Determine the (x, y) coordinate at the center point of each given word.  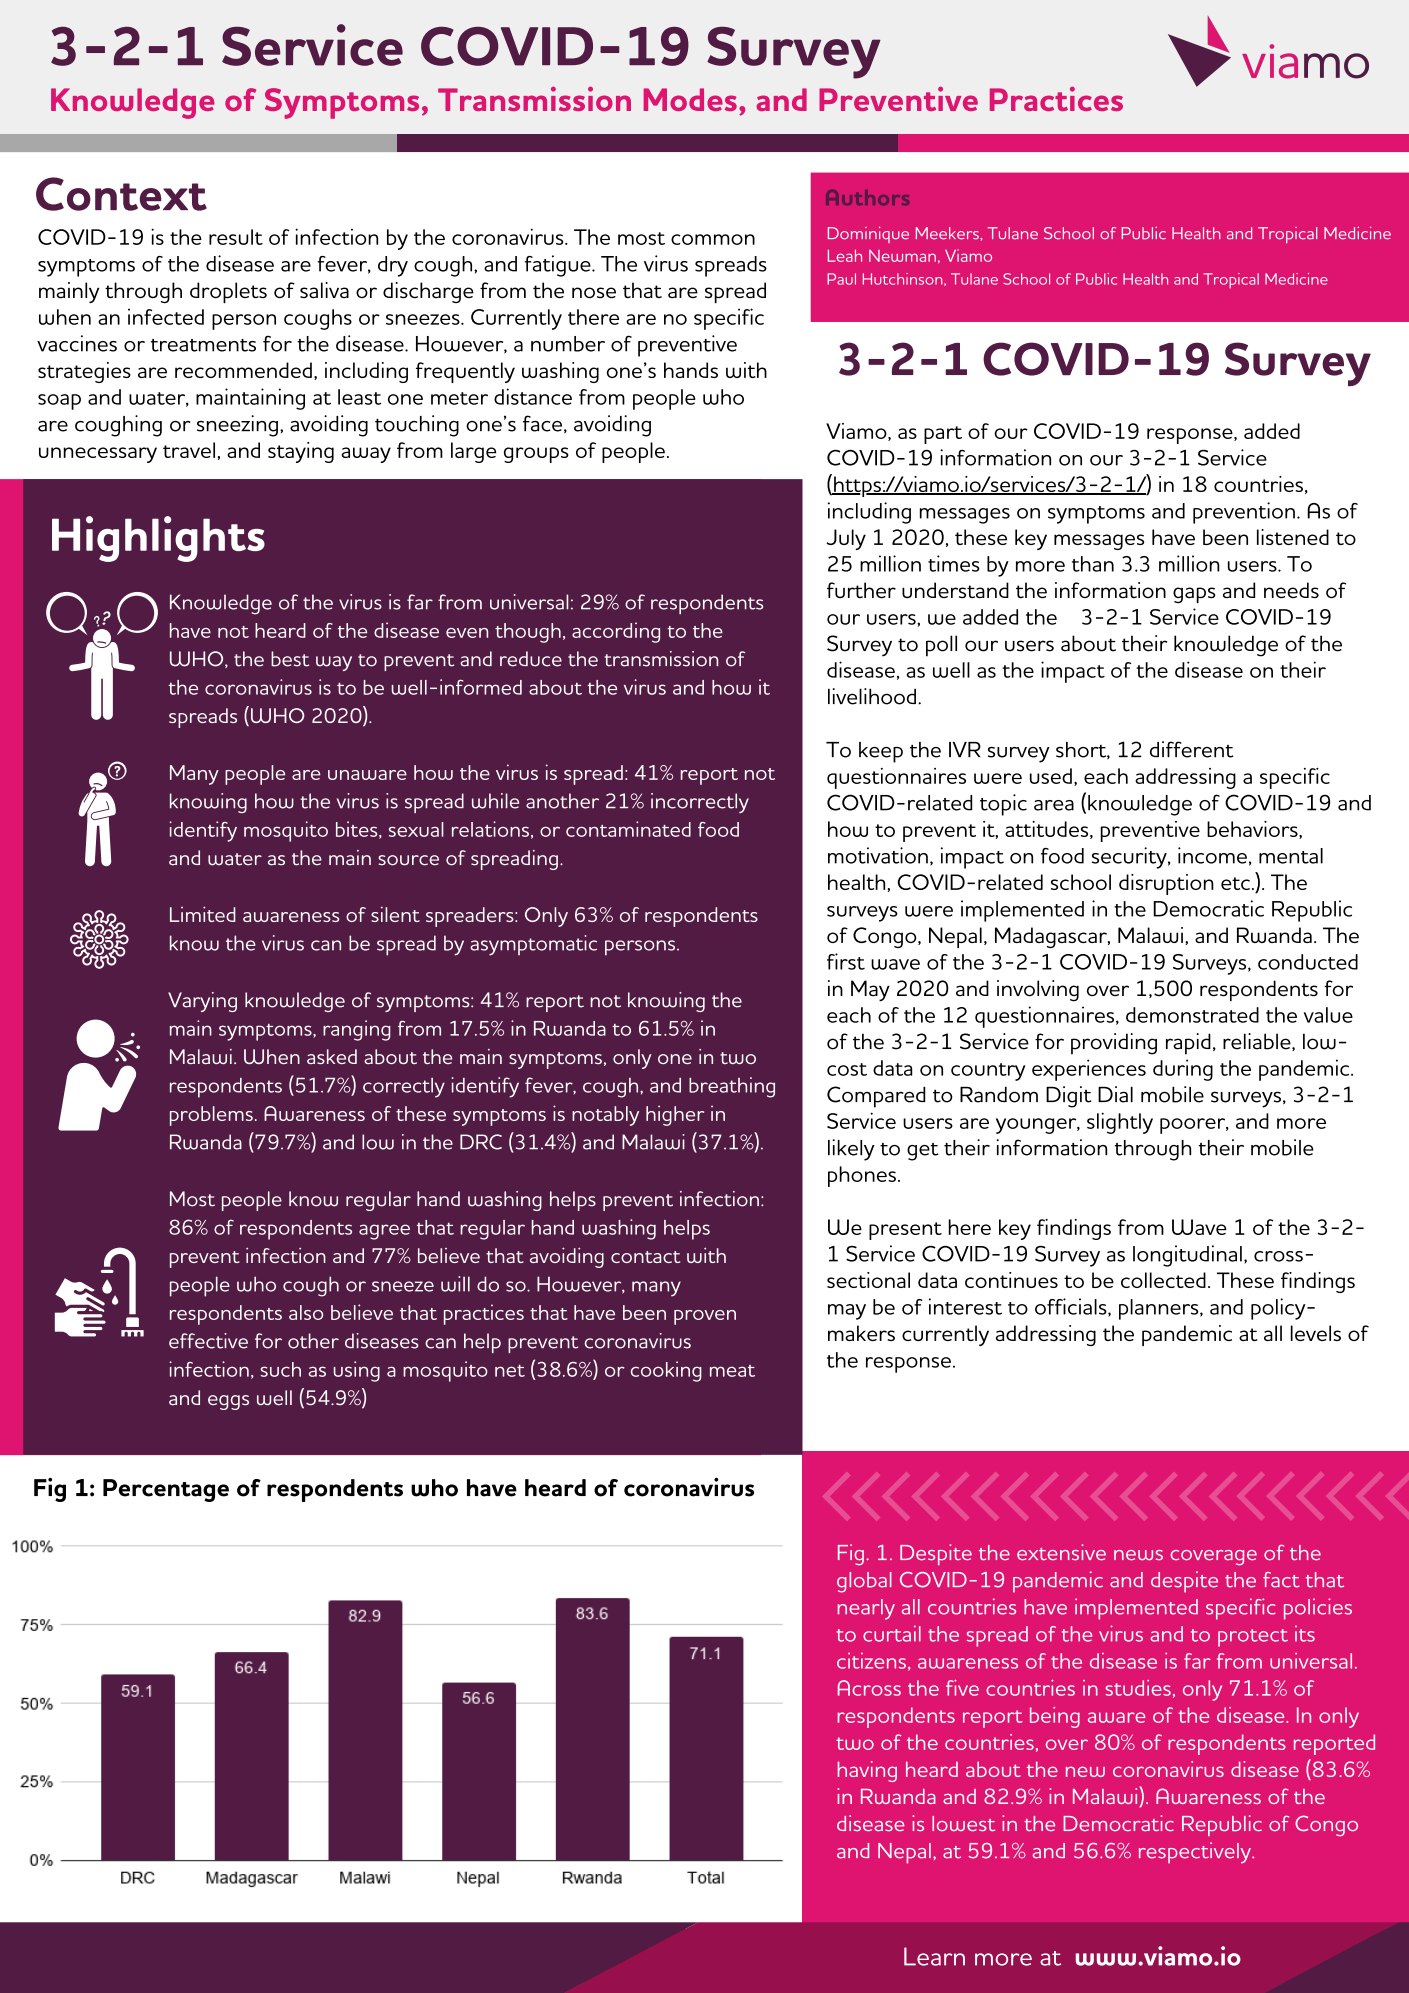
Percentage (166, 1490)
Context (121, 194)
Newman (902, 256)
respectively (1196, 1853)
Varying (202, 1002)
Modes (690, 99)
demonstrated (1192, 1015)
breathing (732, 1087)
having (867, 1771)
